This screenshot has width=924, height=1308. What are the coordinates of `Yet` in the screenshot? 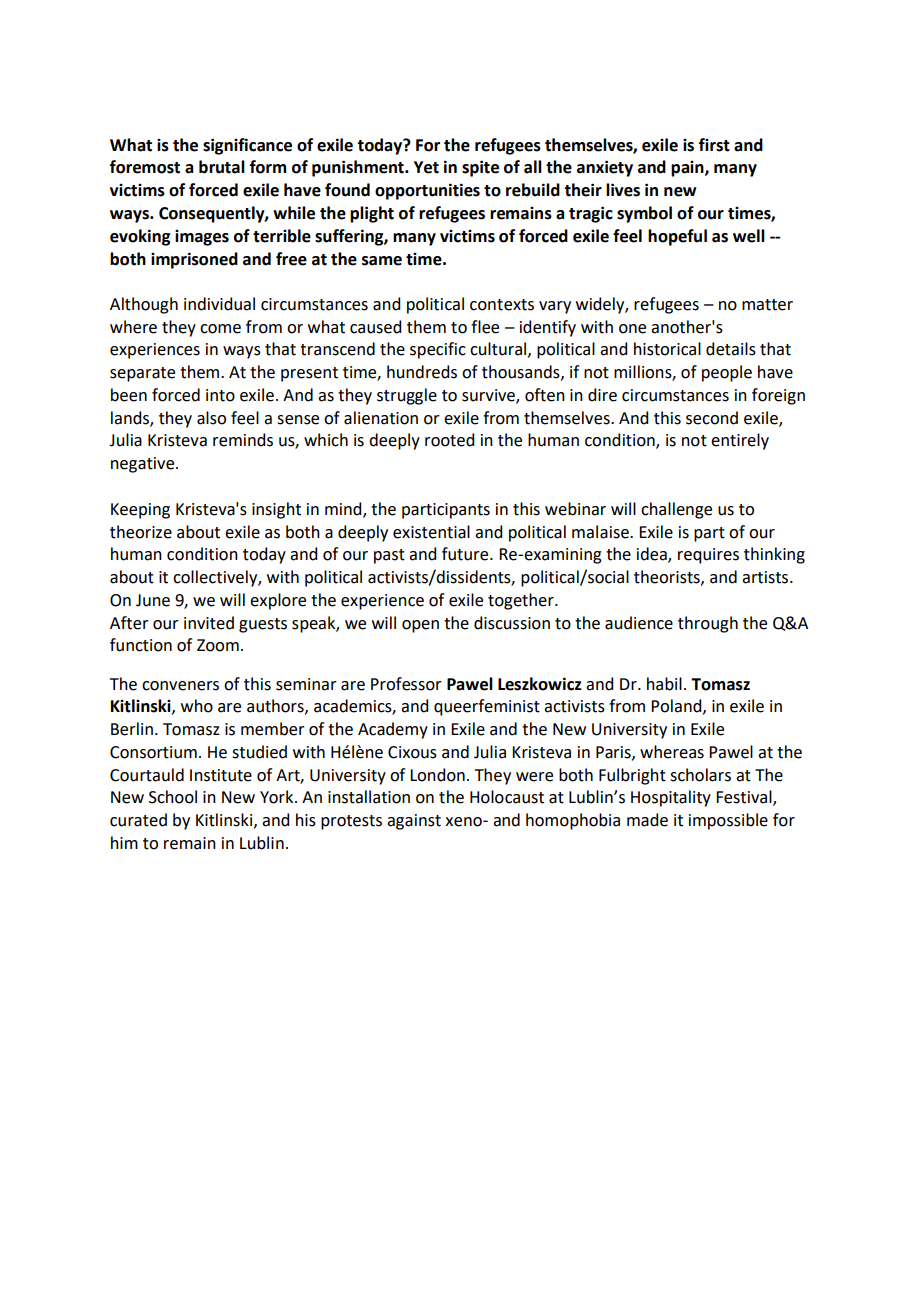 It's located at (426, 167).
